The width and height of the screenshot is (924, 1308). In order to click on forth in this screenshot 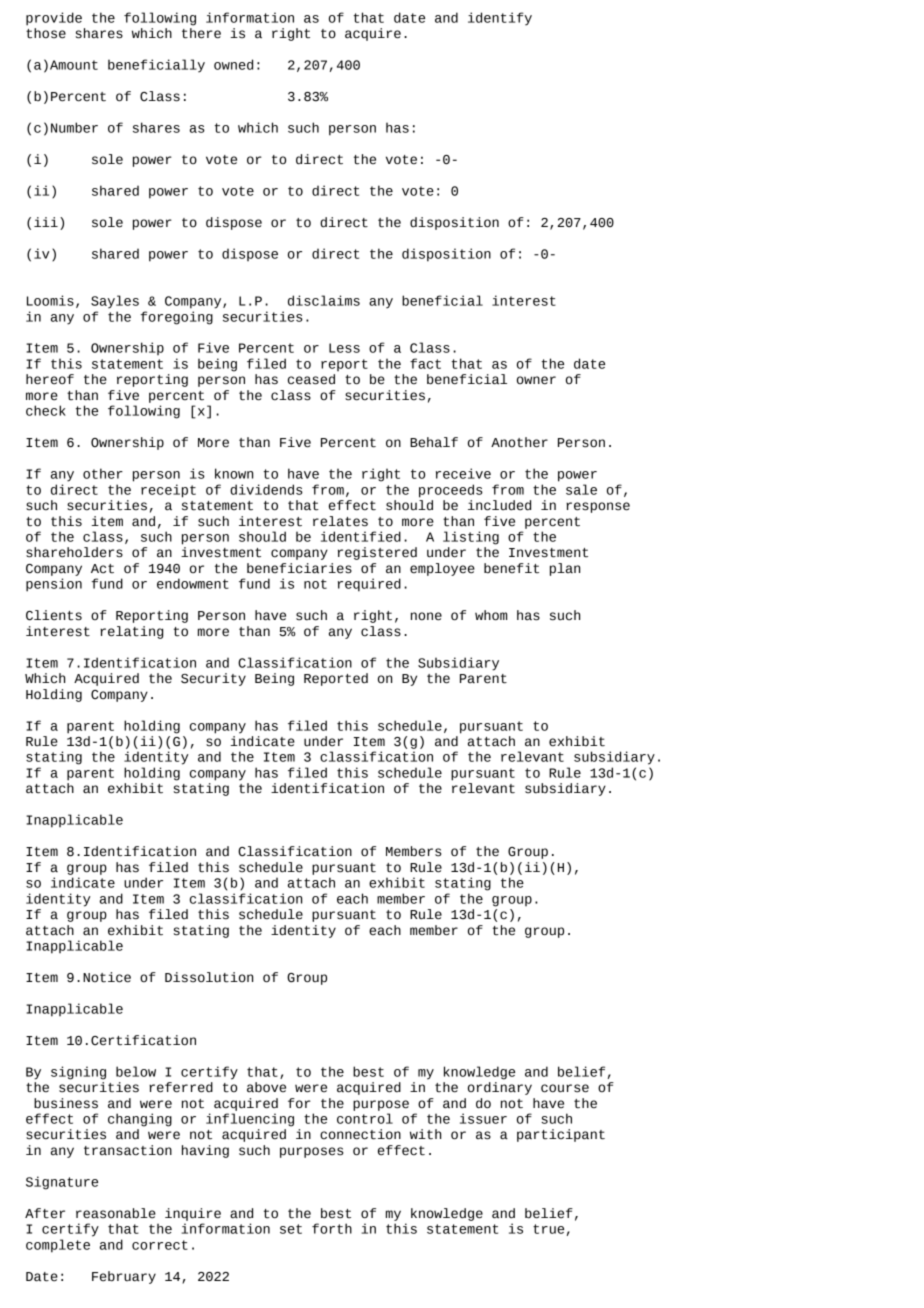, I will do `click(332, 1228)`.
